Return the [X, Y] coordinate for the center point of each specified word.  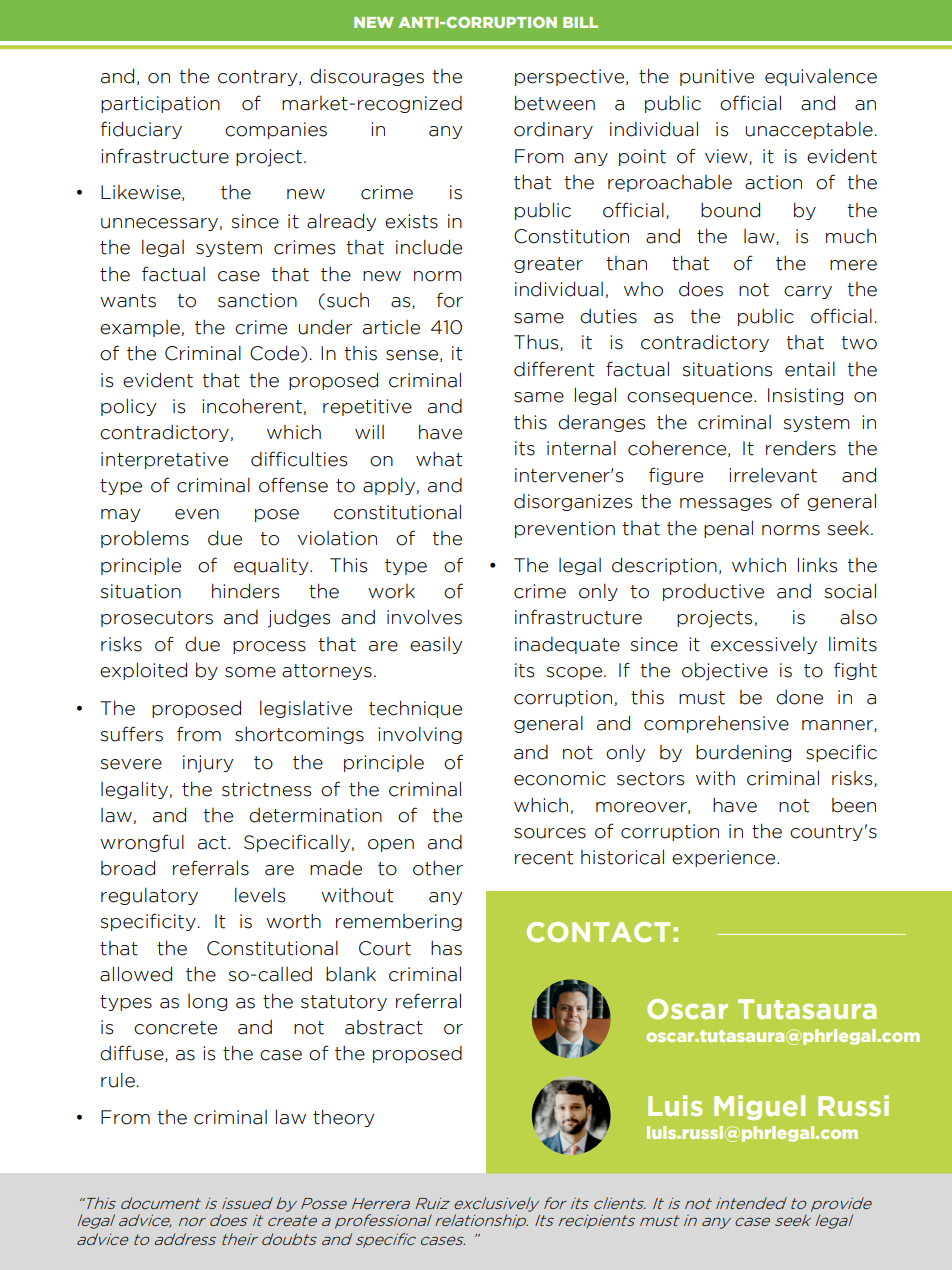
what [439, 459]
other [438, 868]
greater [548, 265]
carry [808, 292]
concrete [175, 1028]
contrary [259, 78]
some [250, 672]
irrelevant [773, 475]
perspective [571, 77]
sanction [257, 300]
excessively [764, 645]
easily [436, 645]
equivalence [821, 77]
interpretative [164, 460]
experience [725, 858]
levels [260, 895]
